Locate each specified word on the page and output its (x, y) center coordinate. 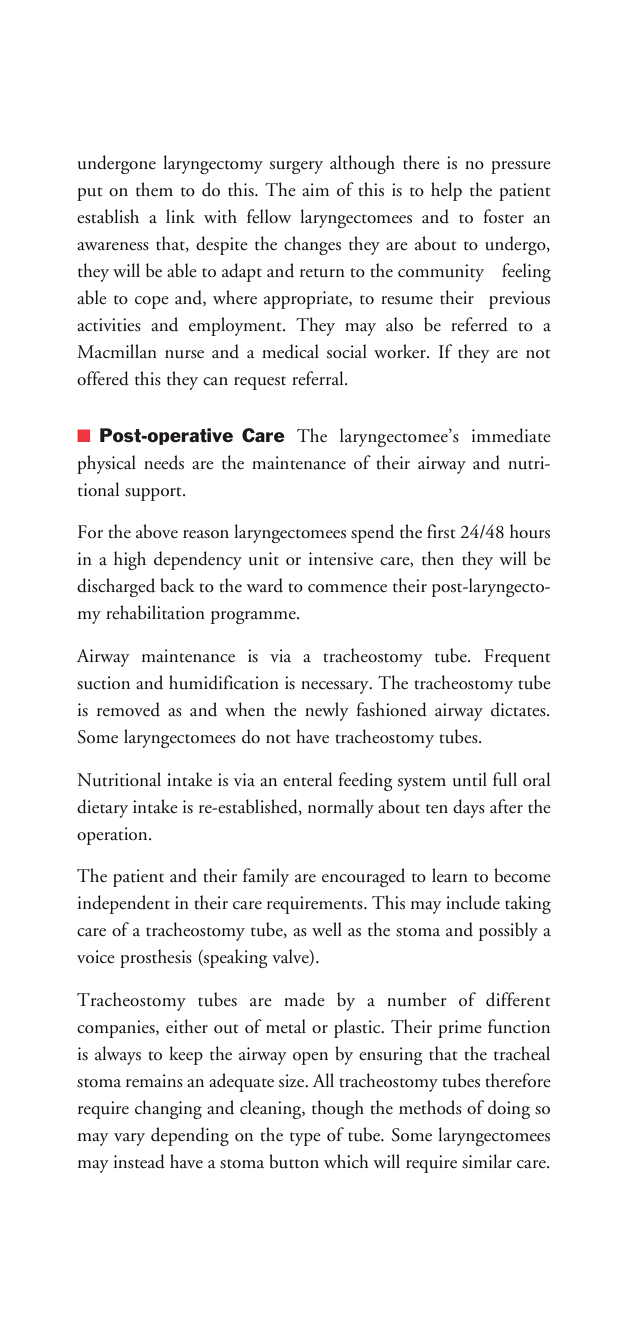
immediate (511, 435)
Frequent (517, 658)
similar (487, 1161)
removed (128, 709)
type (305, 1139)
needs (164, 462)
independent (124, 904)
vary (129, 1139)
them (154, 189)
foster (504, 216)
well (327, 929)
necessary (336, 687)
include (473, 902)
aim (315, 190)
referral (319, 378)
